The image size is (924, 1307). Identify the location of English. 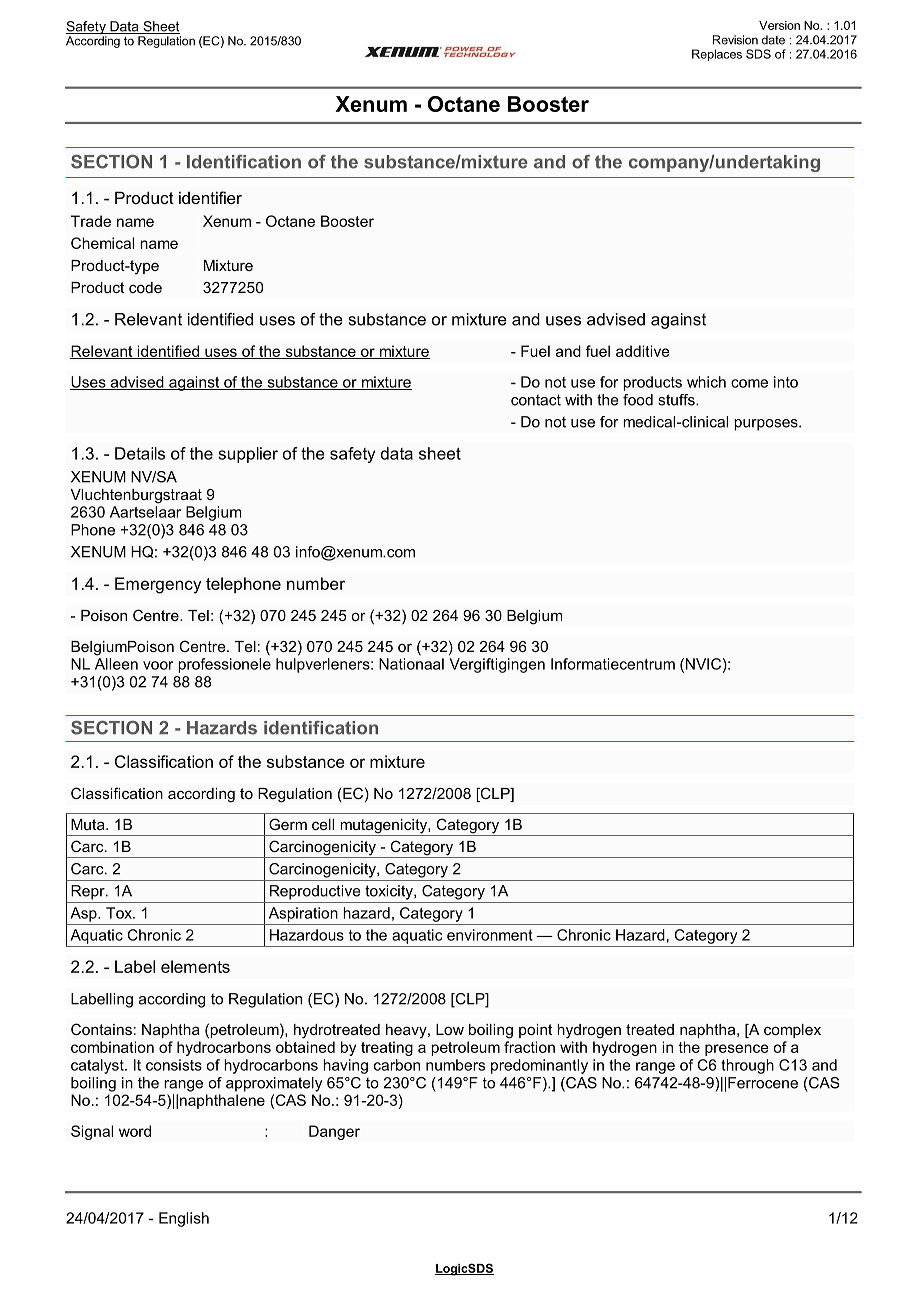
(184, 1219).
